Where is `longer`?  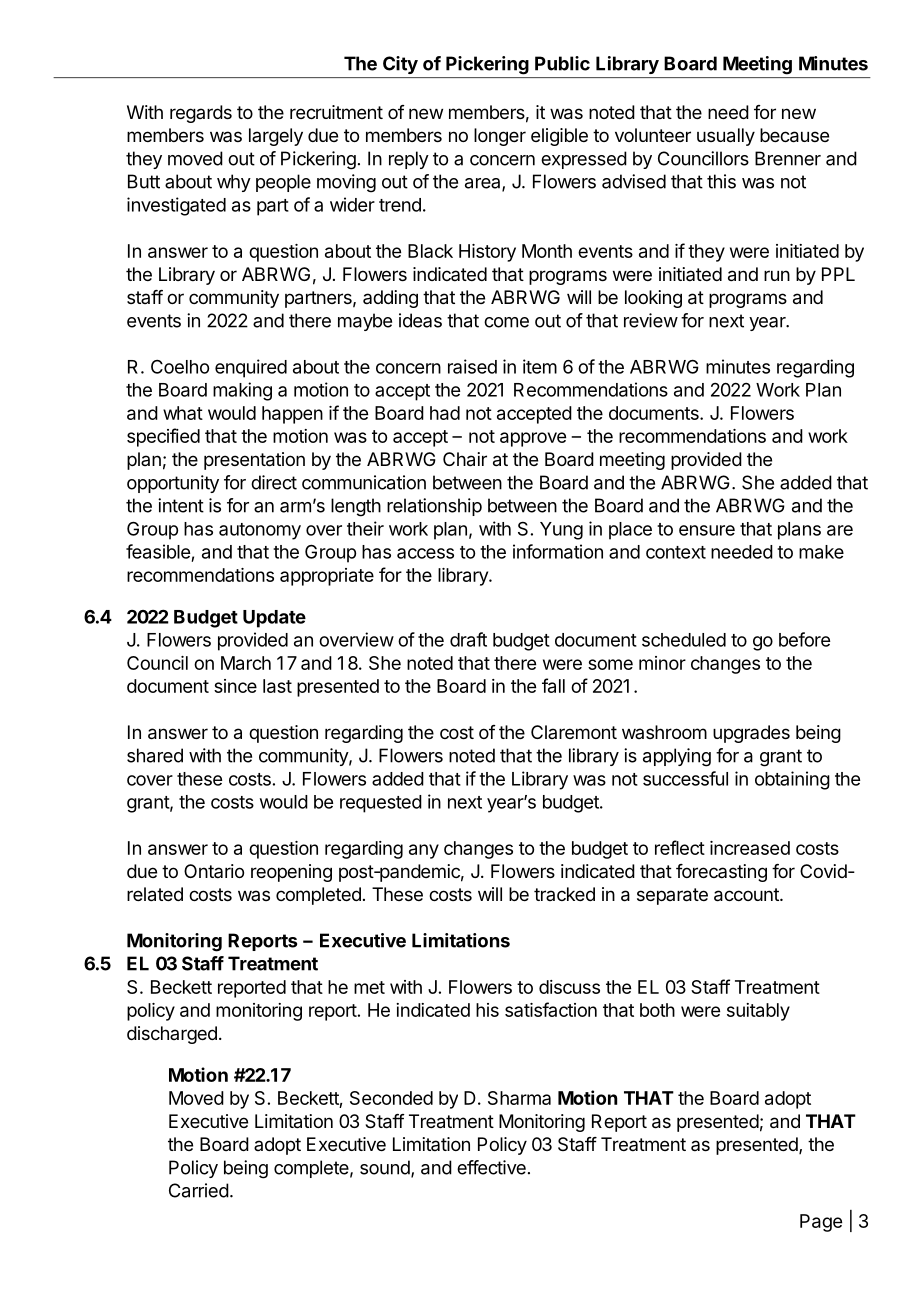
longer is located at coordinates (500, 137).
